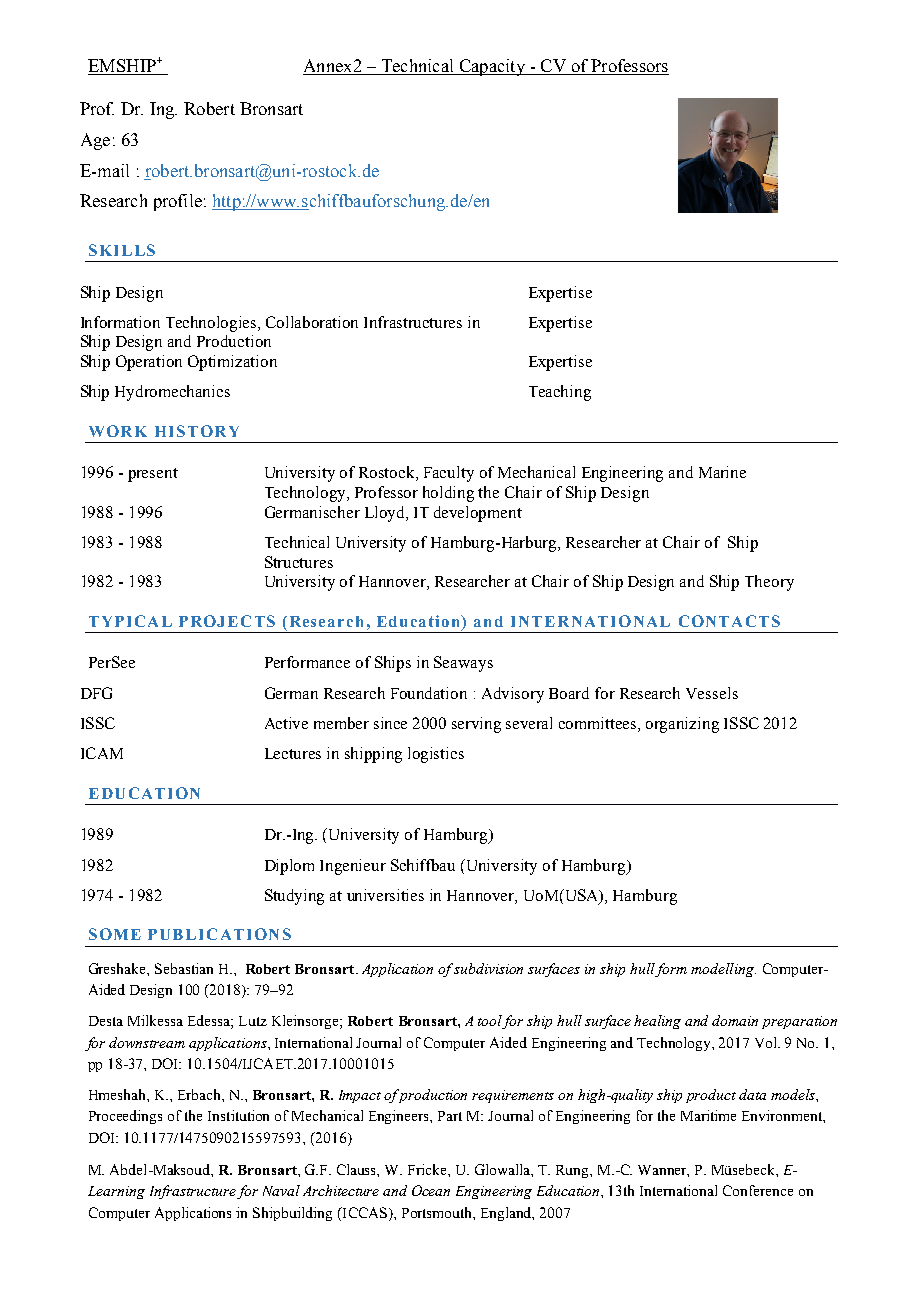 The image size is (924, 1308). Describe the element at coordinates (723, 970) in the image. I see `modelling` at that location.
